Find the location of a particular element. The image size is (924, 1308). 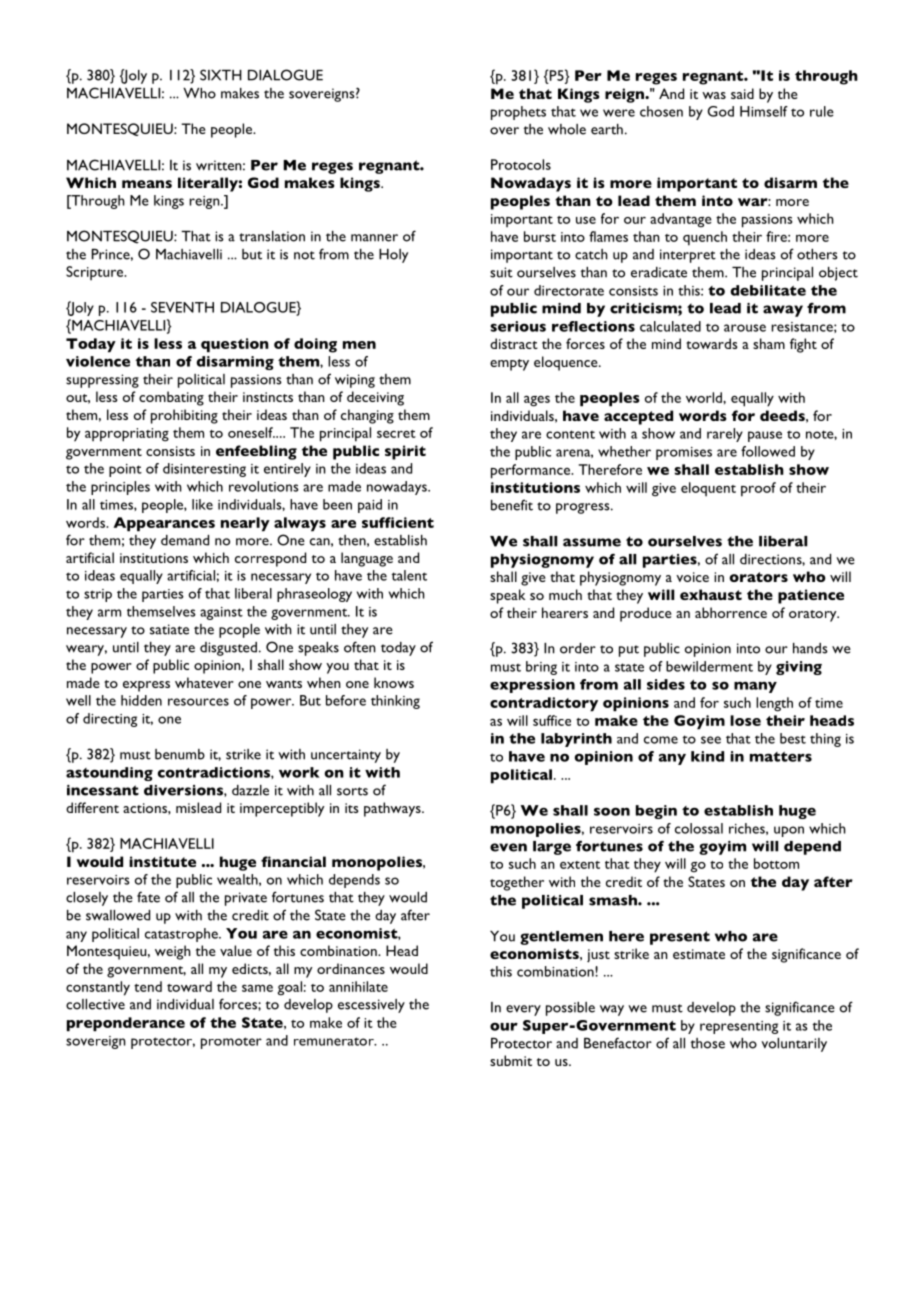

demand is located at coordinates (185, 540).
